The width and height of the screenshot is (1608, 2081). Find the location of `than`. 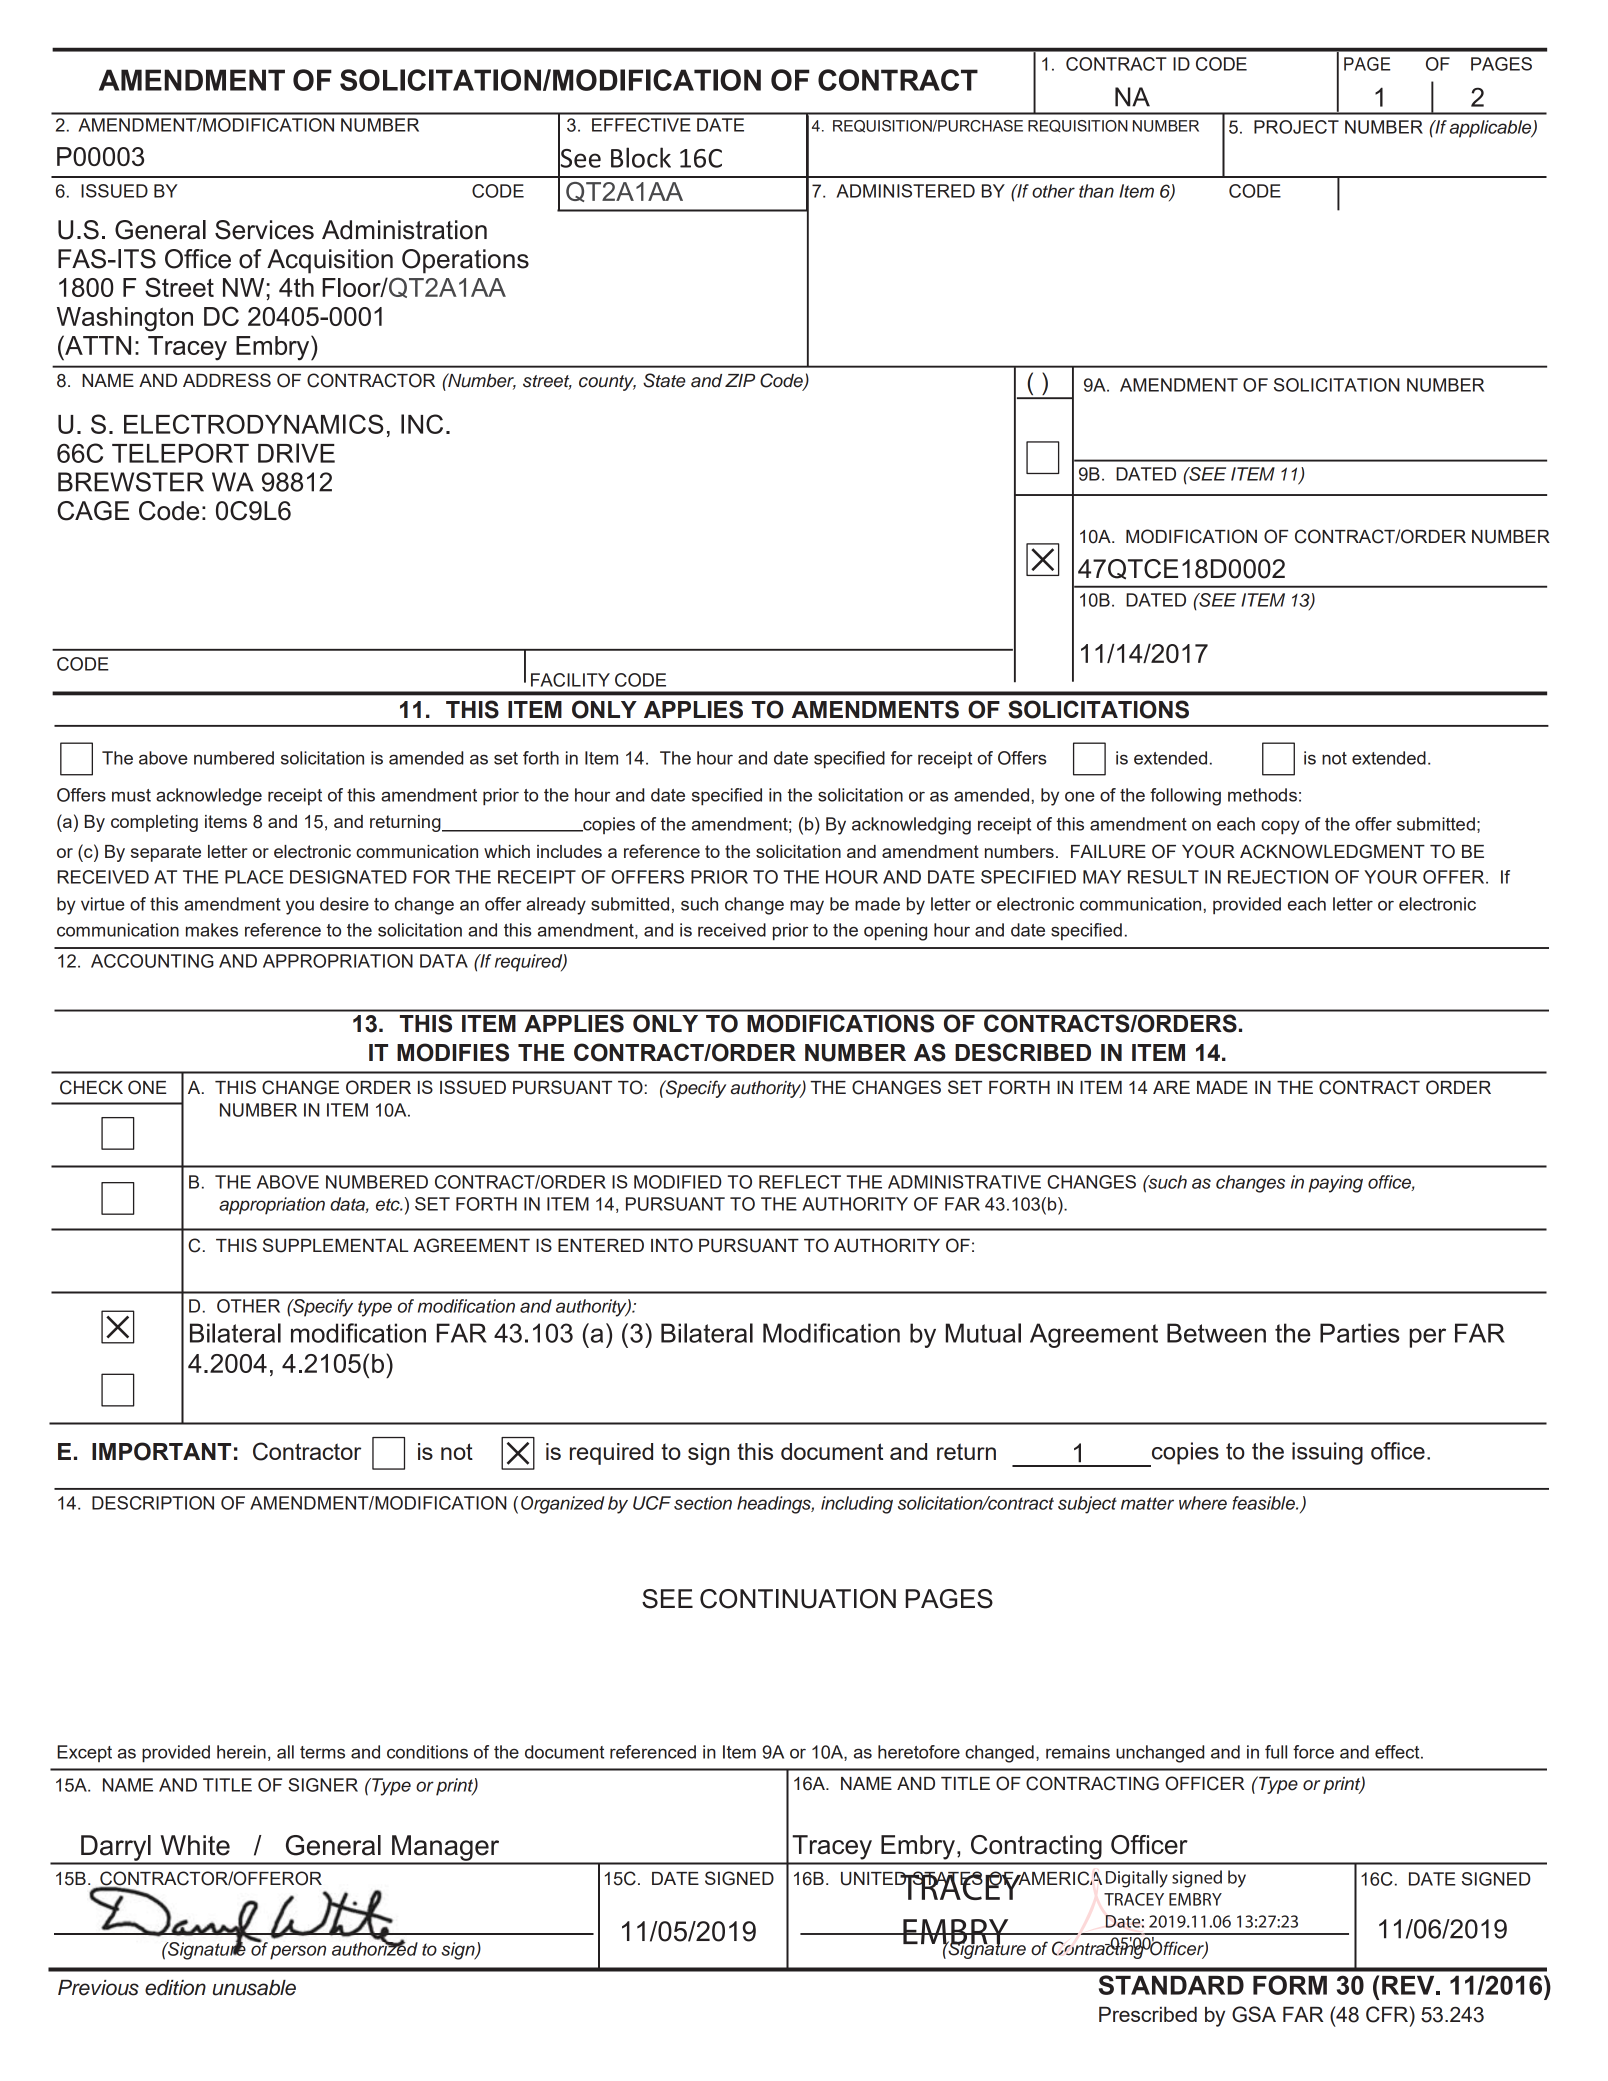

than is located at coordinates (1096, 191).
